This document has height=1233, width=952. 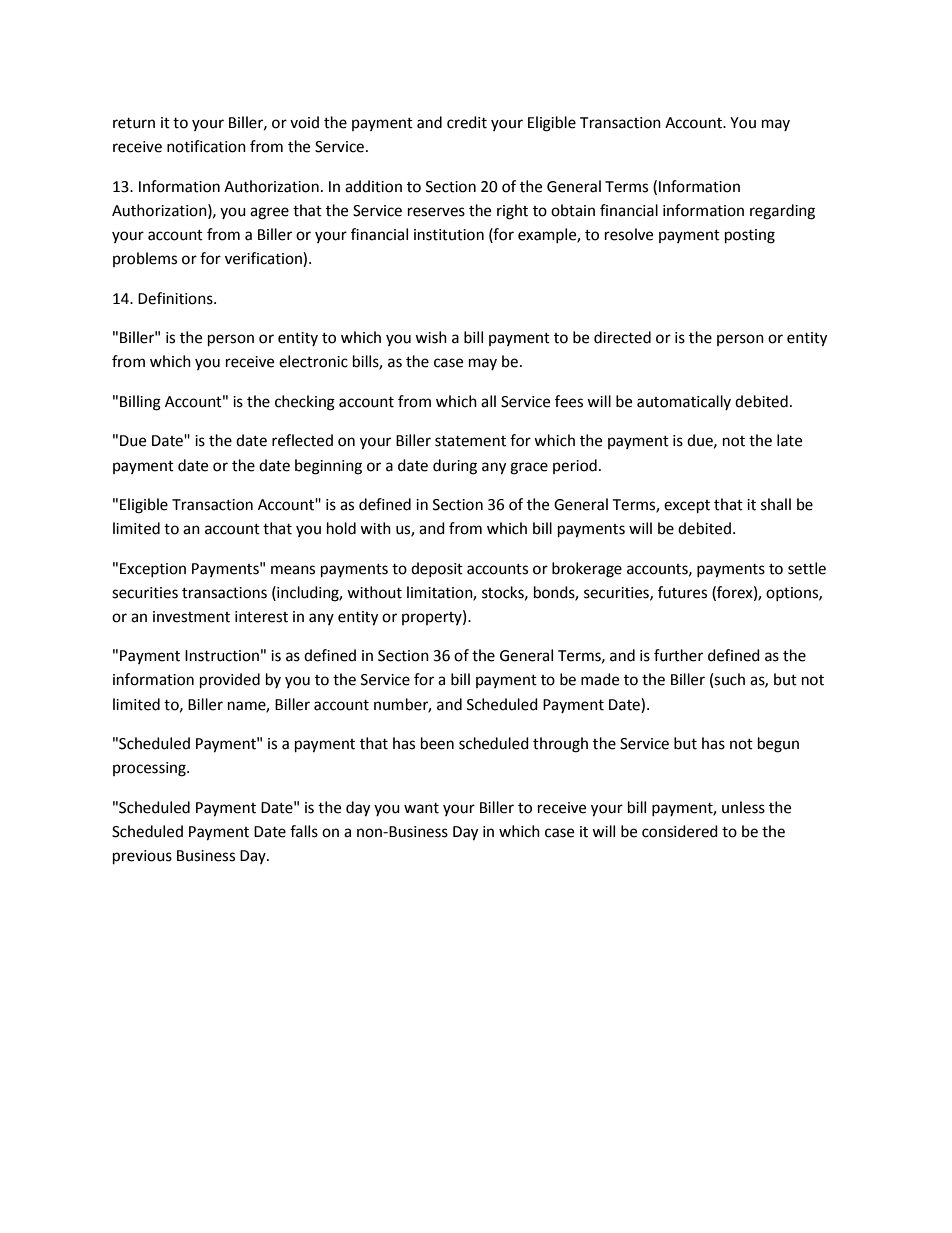 What do you see at coordinates (467, 122) in the document?
I see `credit` at bounding box center [467, 122].
